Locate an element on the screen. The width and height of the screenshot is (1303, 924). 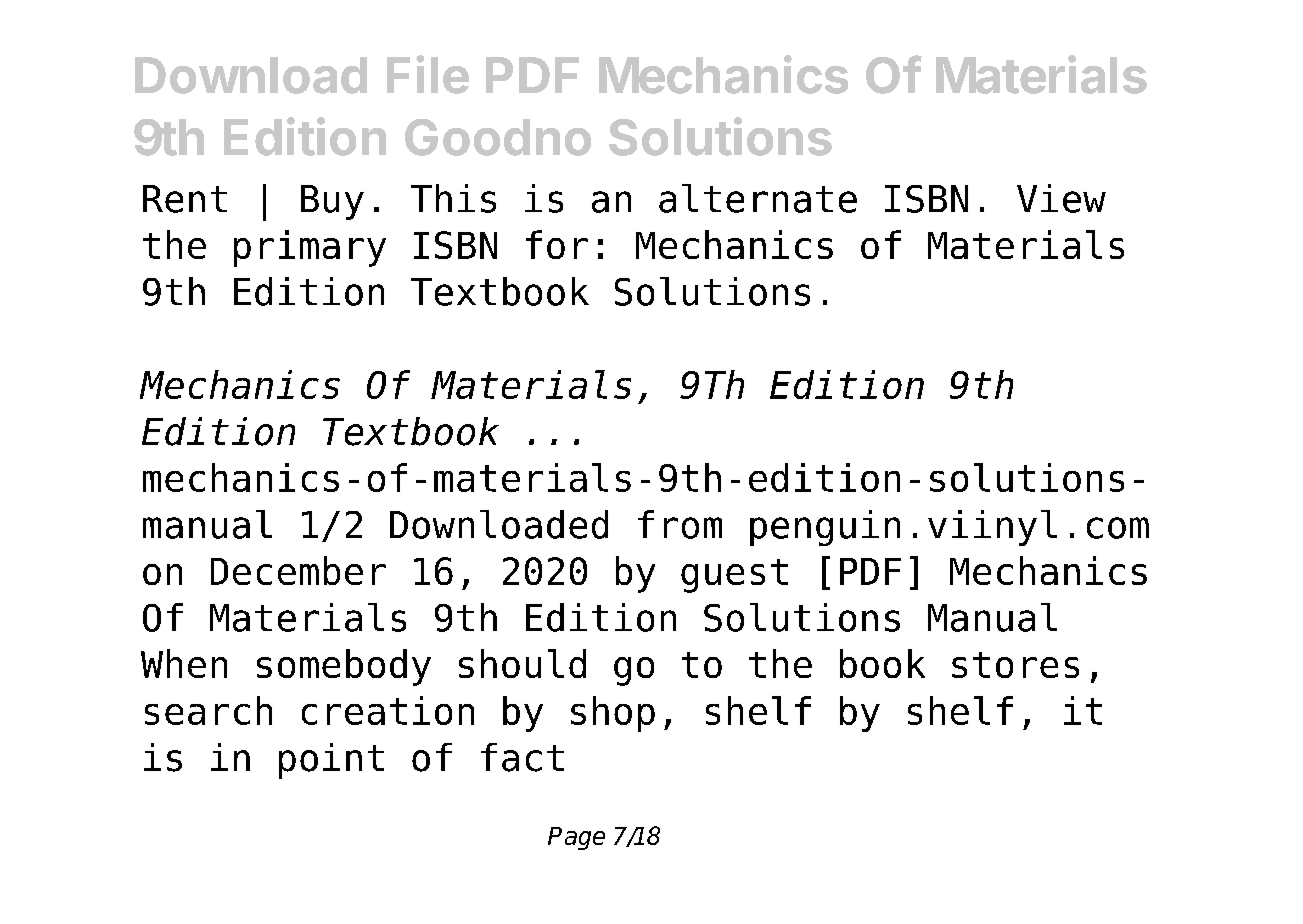
View is located at coordinates (1061, 198).
